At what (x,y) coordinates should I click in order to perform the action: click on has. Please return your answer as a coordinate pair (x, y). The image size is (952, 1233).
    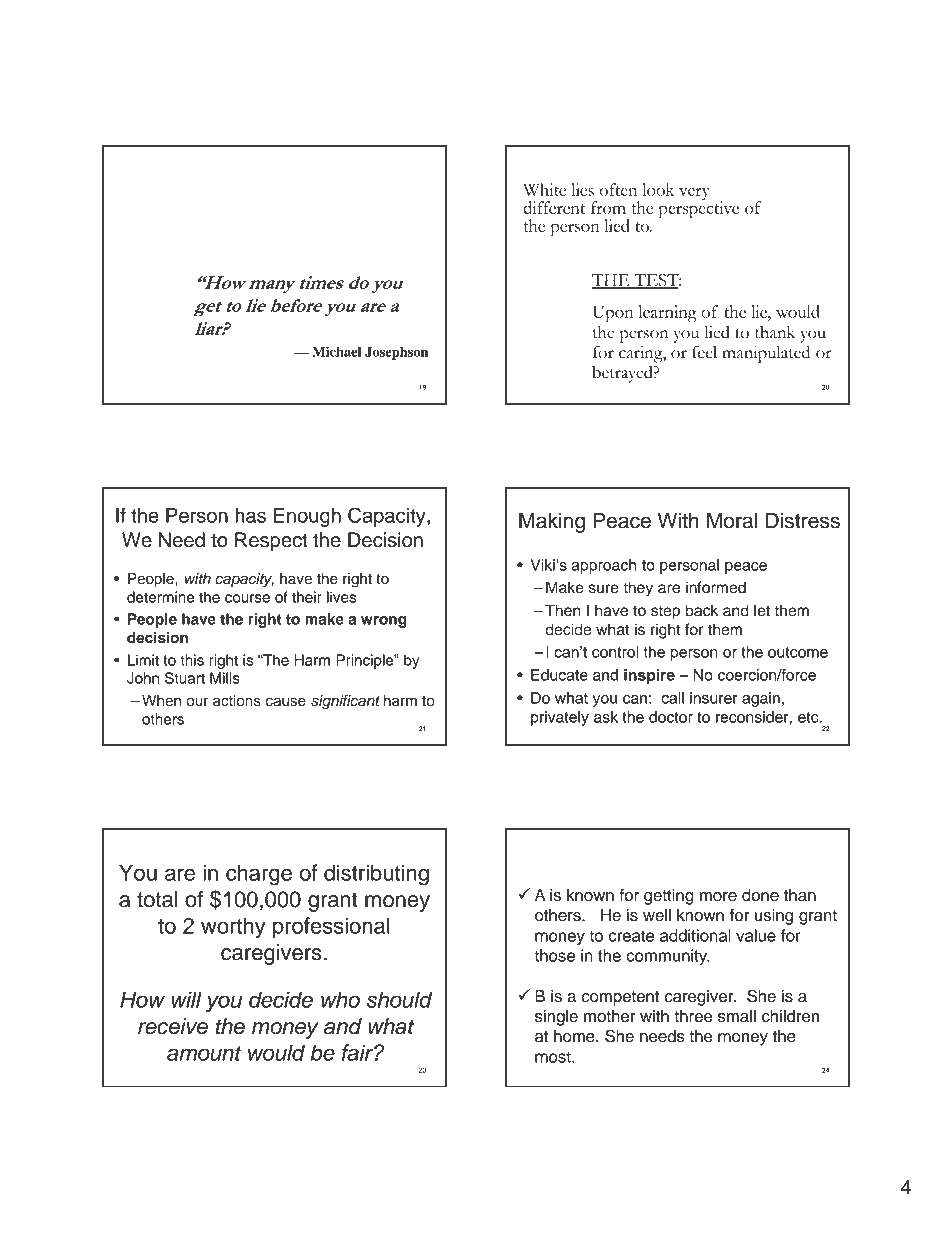
    Looking at the image, I should click on (250, 515).
